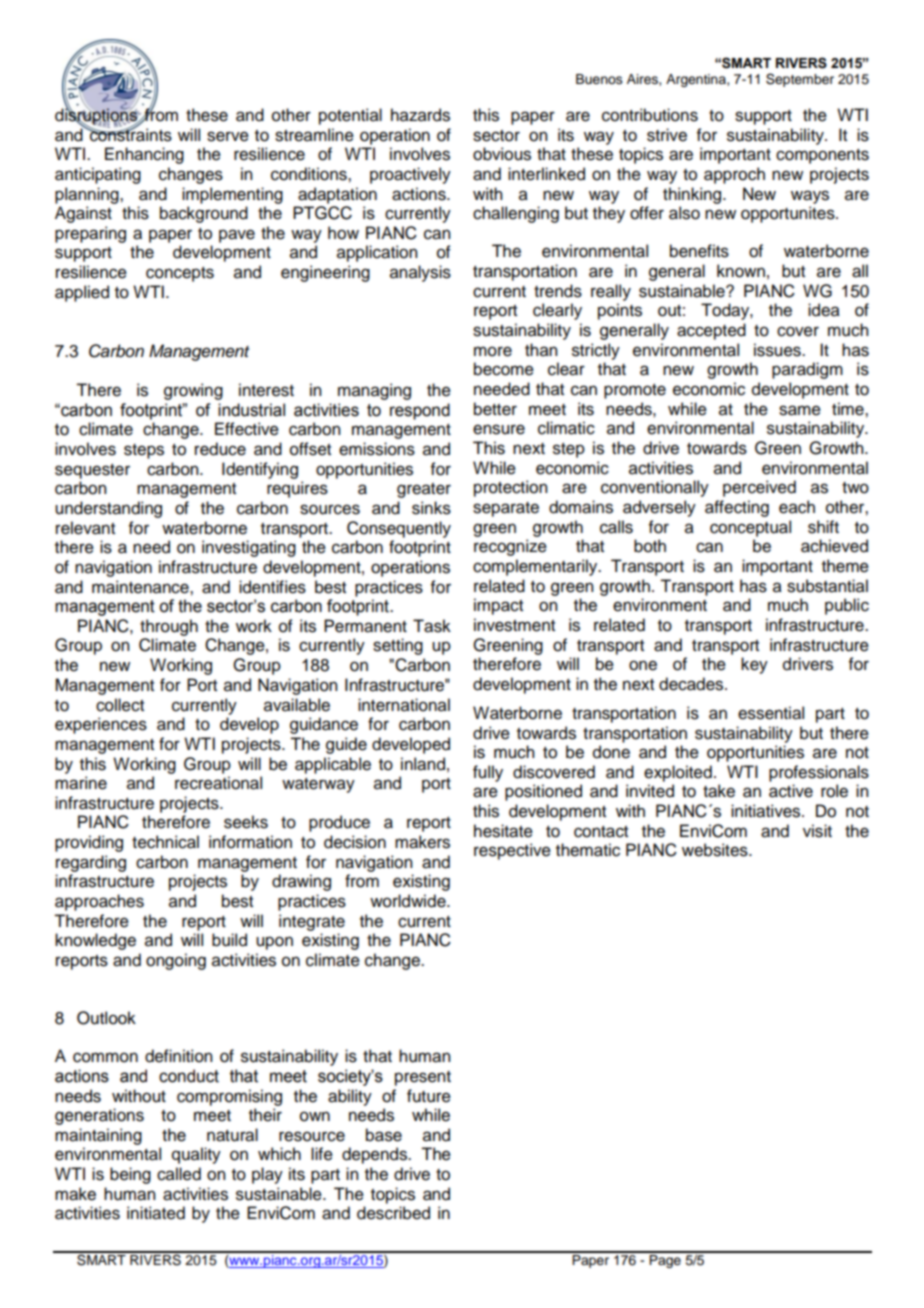 Image resolution: width=924 pixels, height=1308 pixels. I want to click on called, so click(179, 1174).
